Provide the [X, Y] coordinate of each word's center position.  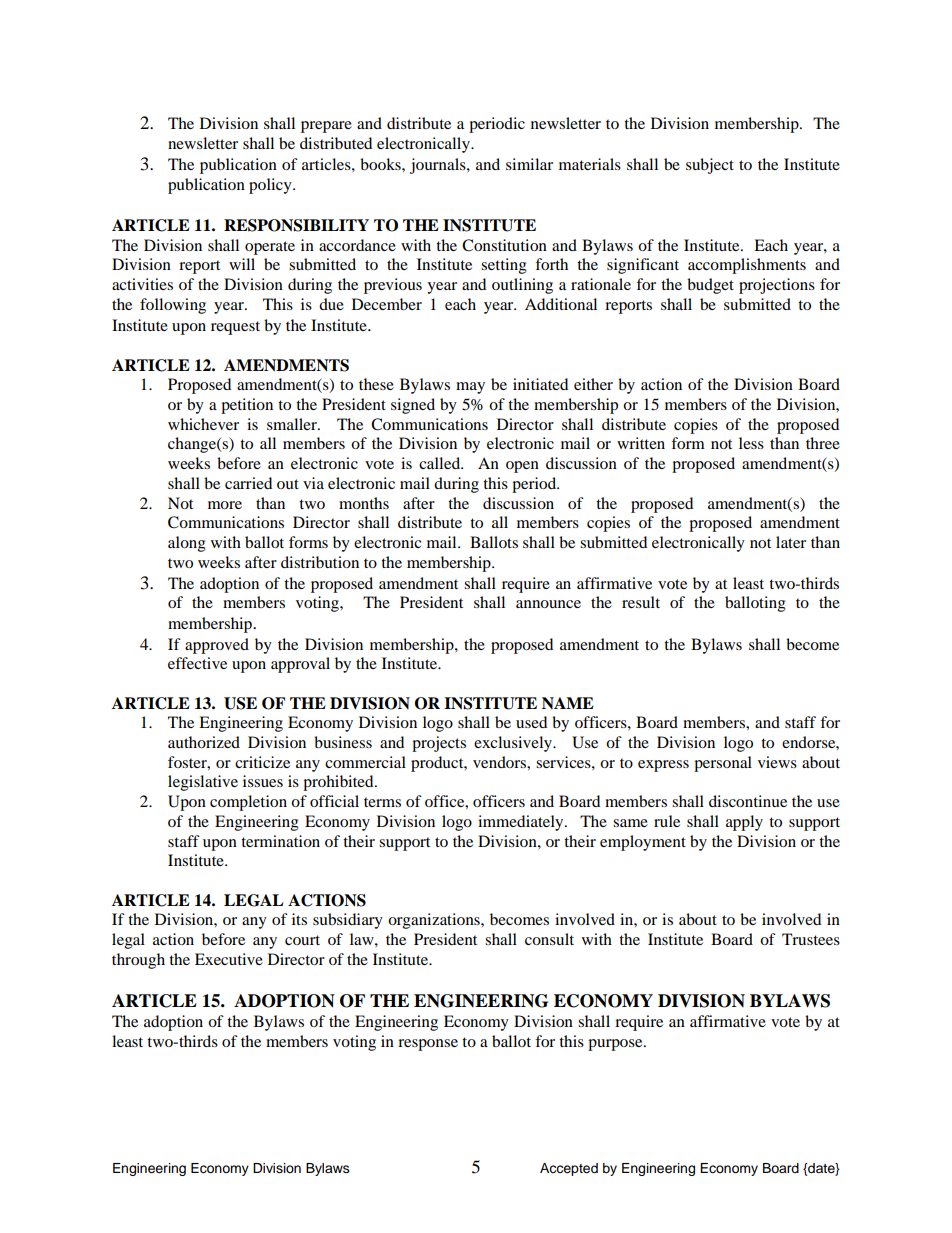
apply [744, 823]
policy [271, 186]
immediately [522, 823]
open [522, 467]
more [225, 505]
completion [248, 803]
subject [710, 166]
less [751, 443]
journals [439, 166]
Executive [229, 959]
